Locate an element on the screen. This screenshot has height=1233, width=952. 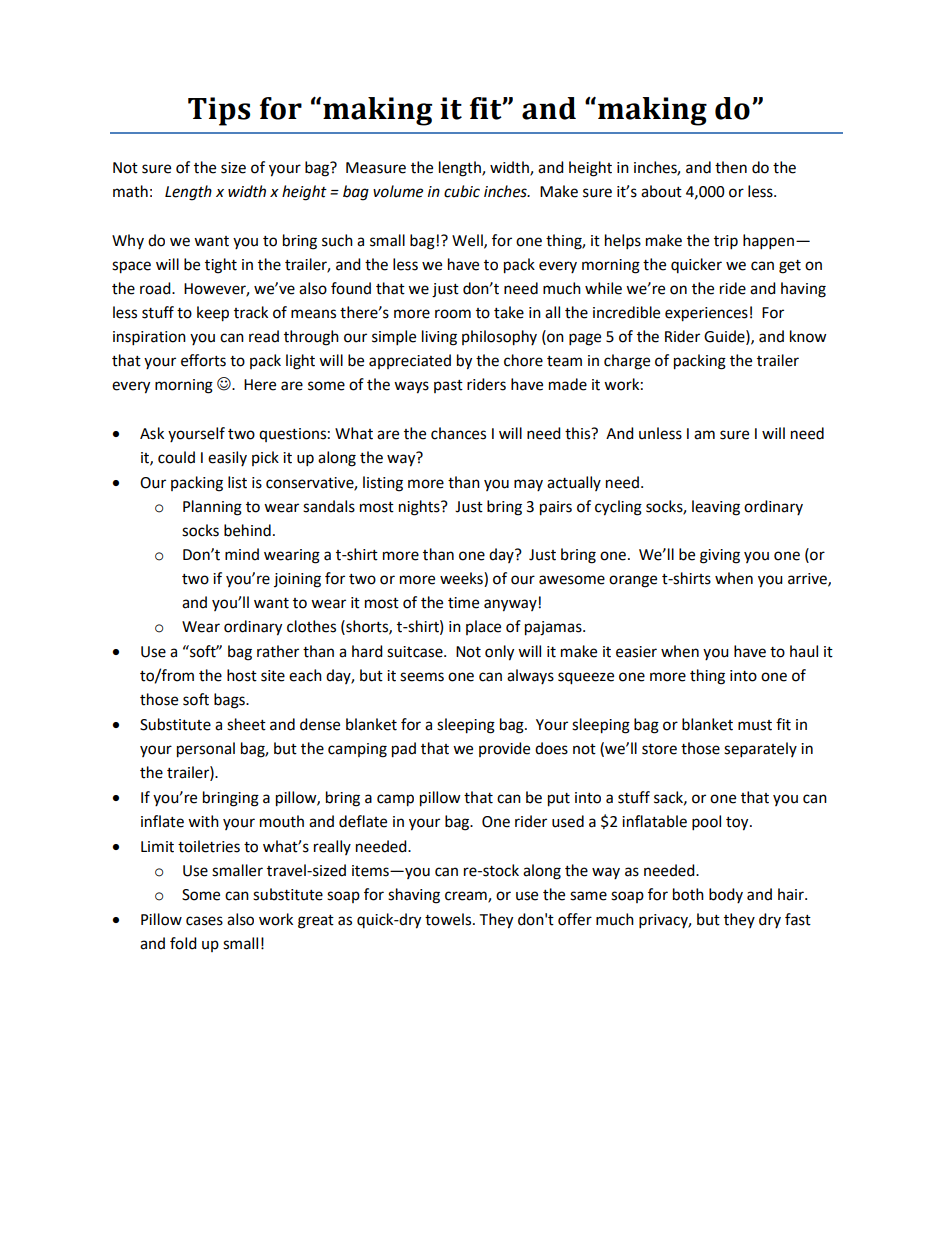
leaving is located at coordinates (716, 508).
